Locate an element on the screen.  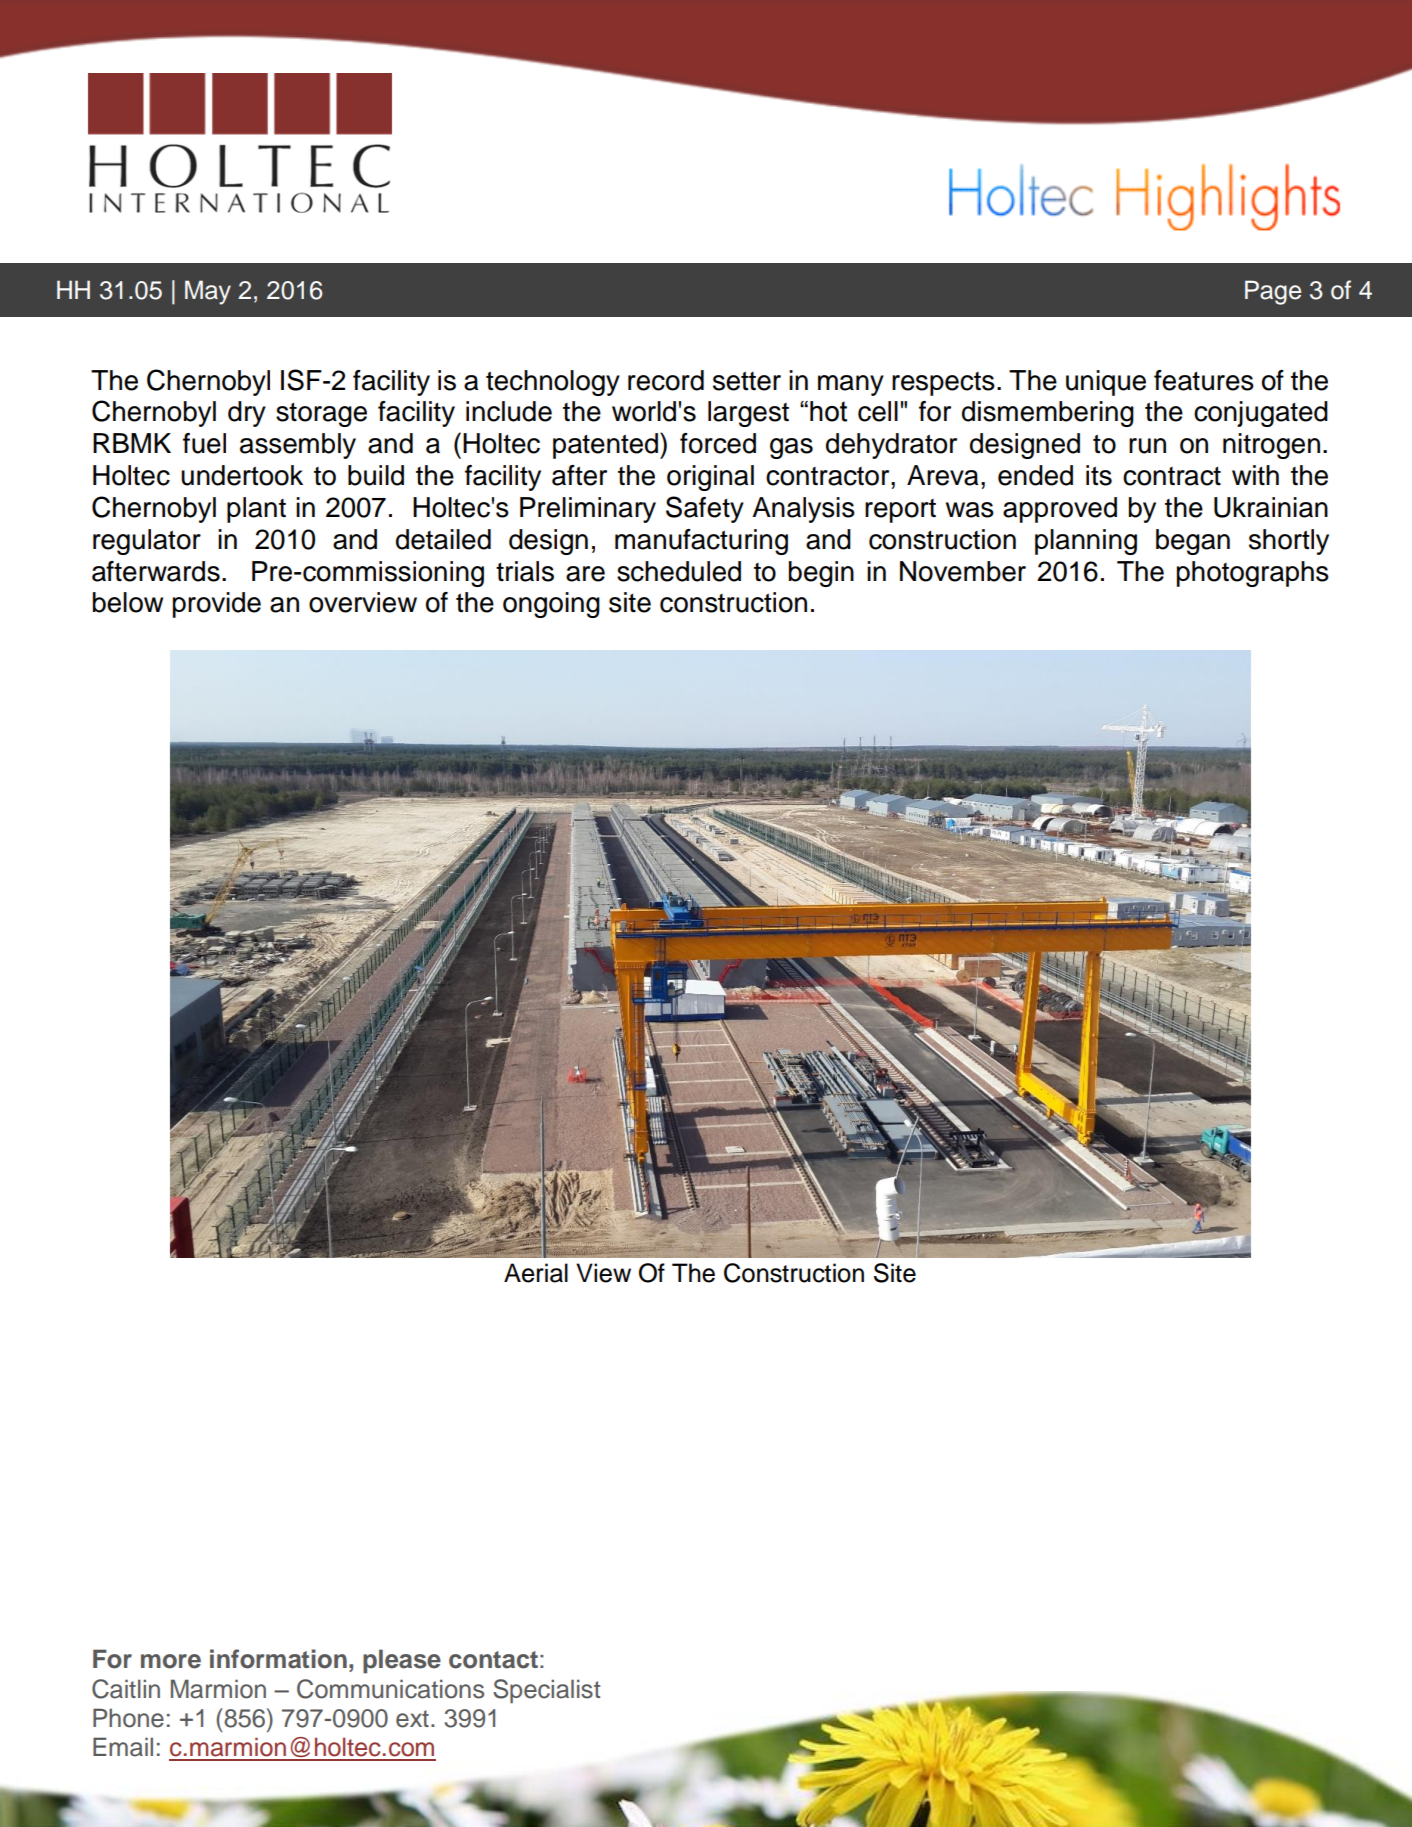
record is located at coordinates (666, 380).
